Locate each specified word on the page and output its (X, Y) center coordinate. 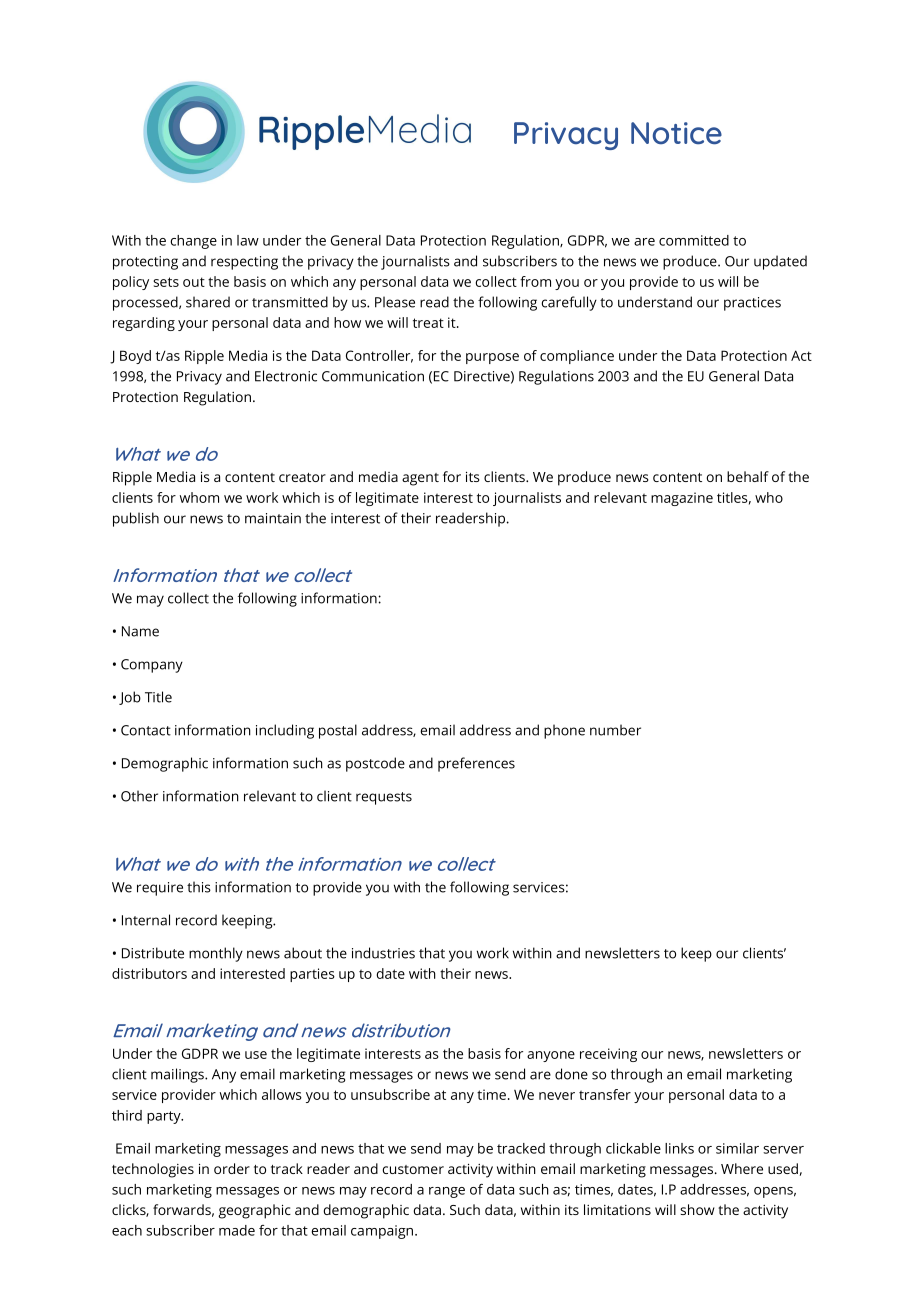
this (199, 887)
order (232, 1168)
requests (384, 798)
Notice (676, 133)
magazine (682, 499)
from (535, 281)
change (193, 242)
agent (420, 479)
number (615, 730)
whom (199, 497)
